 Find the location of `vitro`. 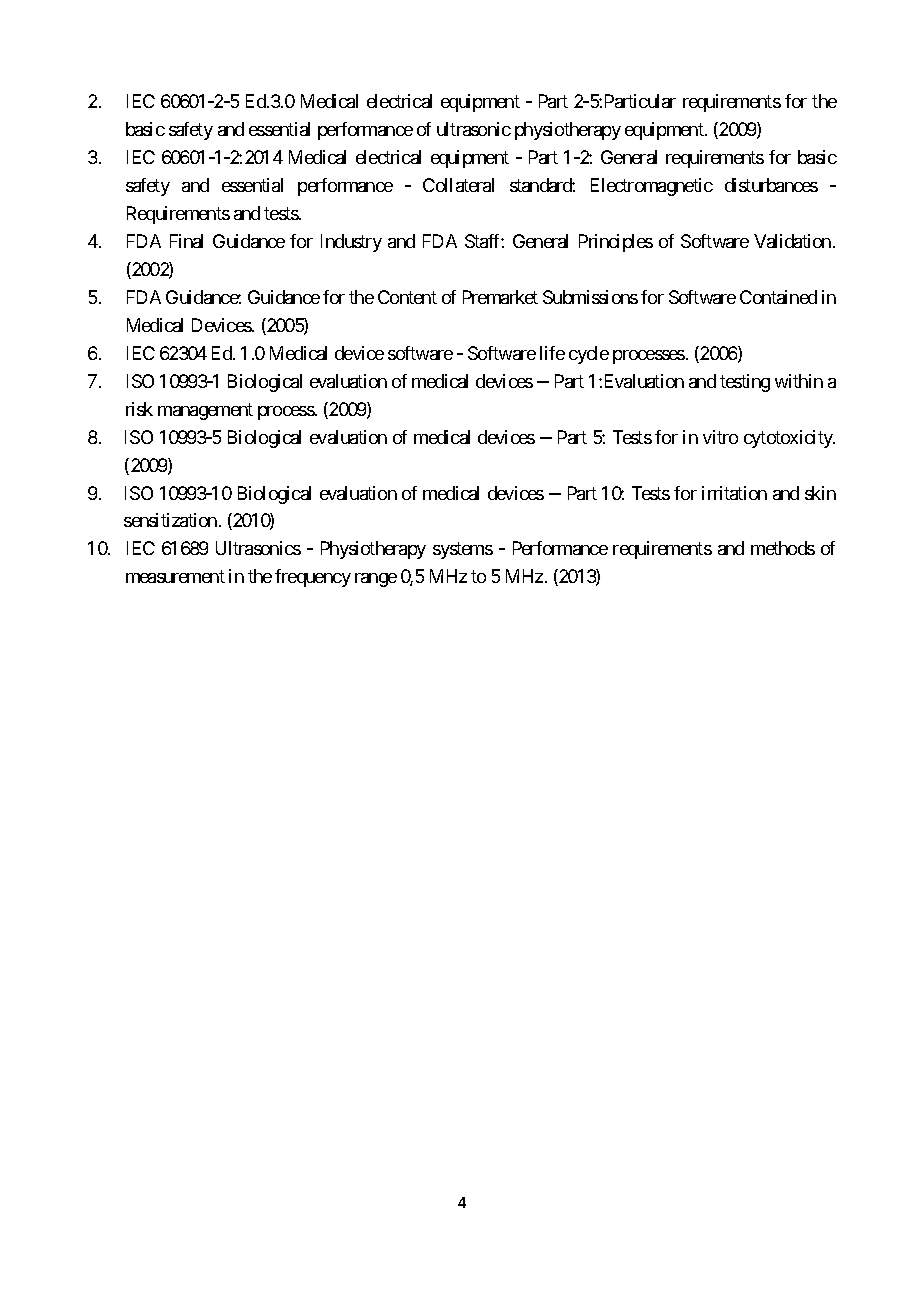

vitro is located at coordinates (720, 437).
